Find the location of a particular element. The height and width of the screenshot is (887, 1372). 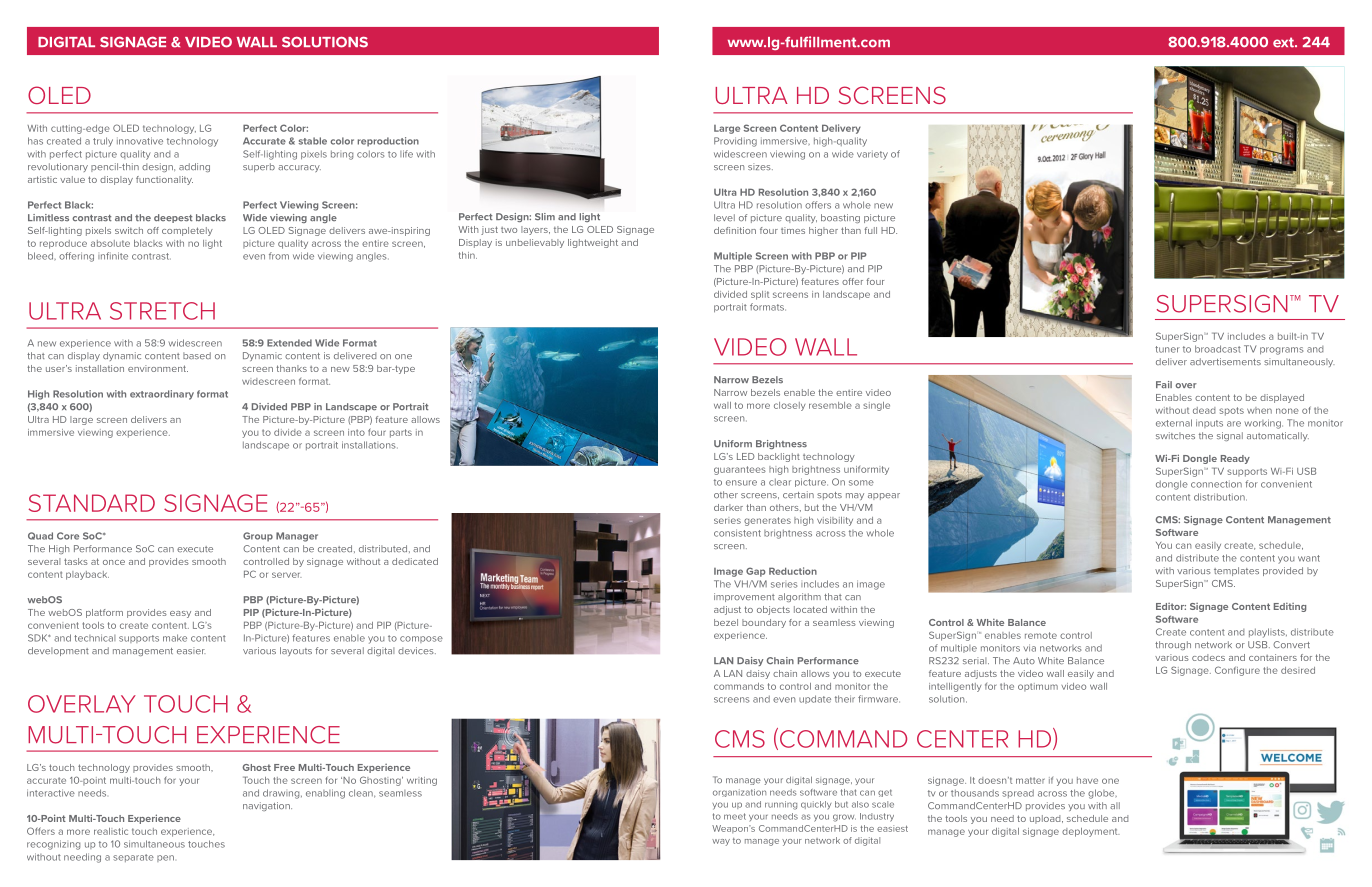

Gap is located at coordinates (756, 572).
